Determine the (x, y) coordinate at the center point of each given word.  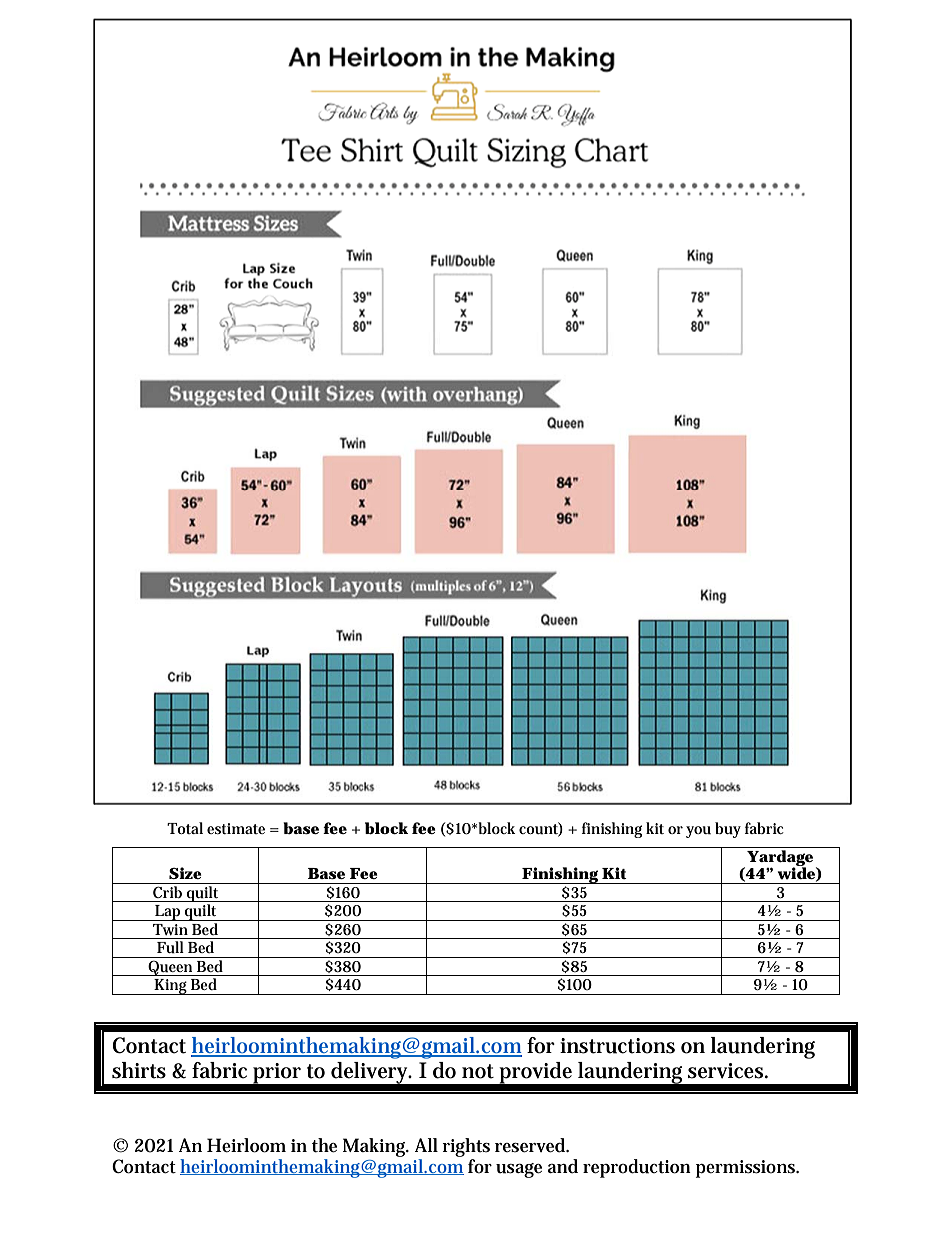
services (725, 1071)
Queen (170, 968)
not (478, 1071)
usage (519, 1170)
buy (728, 830)
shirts (139, 1070)
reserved (530, 1145)
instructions (617, 1046)
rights (466, 1147)
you (698, 832)
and (563, 1166)
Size (185, 873)
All (426, 1145)
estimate (236, 828)
